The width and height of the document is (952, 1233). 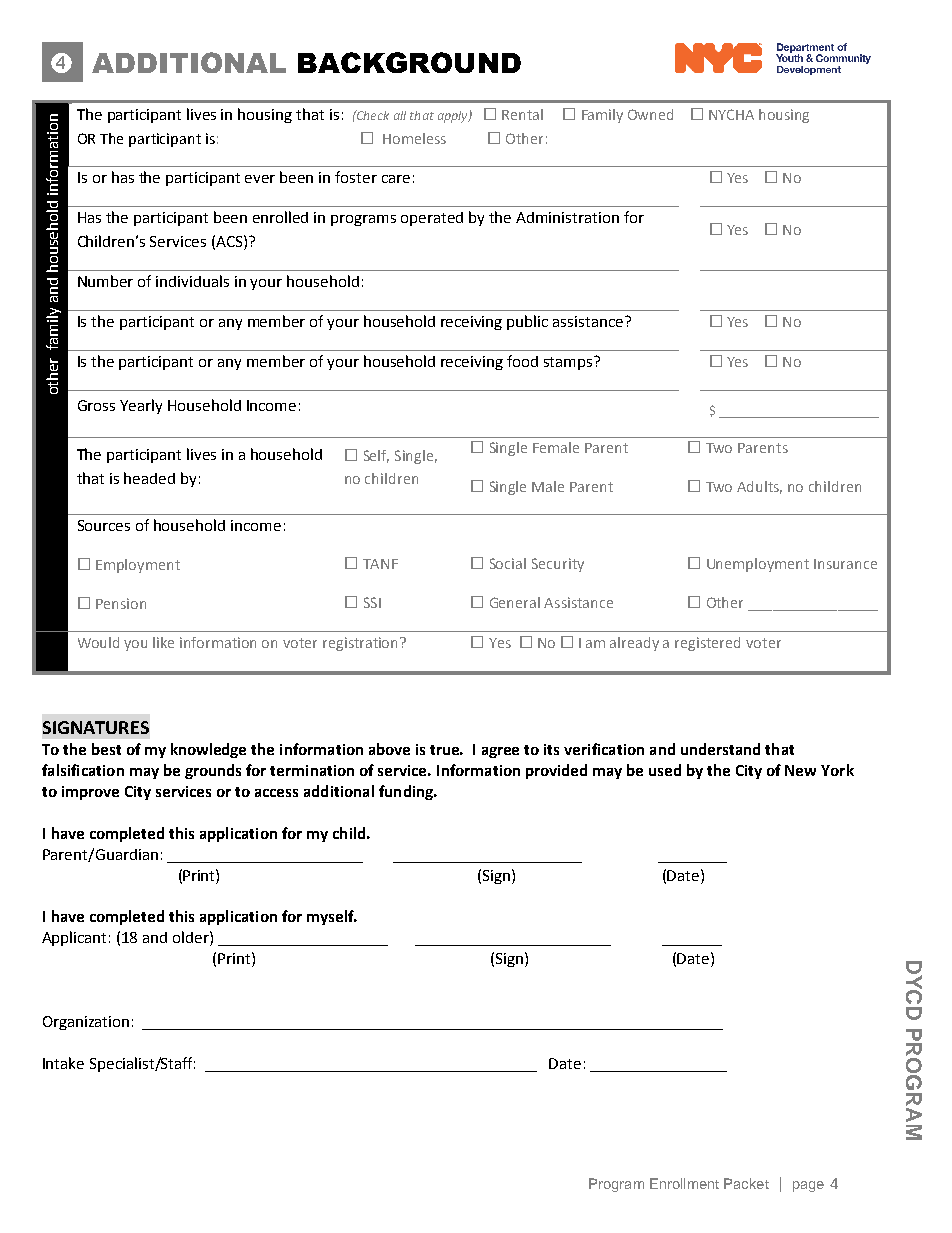 I want to click on Adults, so click(x=759, y=487).
